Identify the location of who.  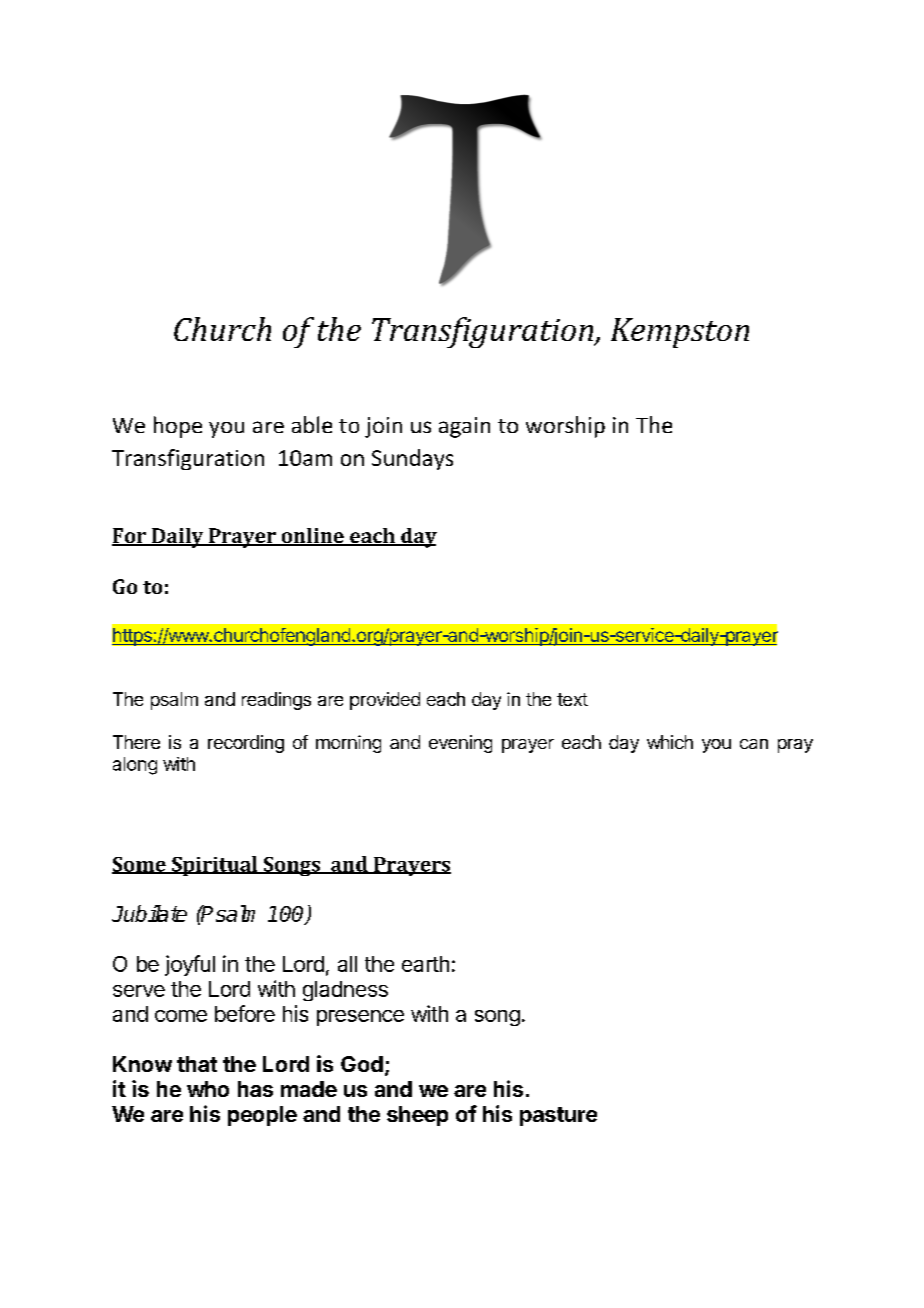
(208, 1089).
